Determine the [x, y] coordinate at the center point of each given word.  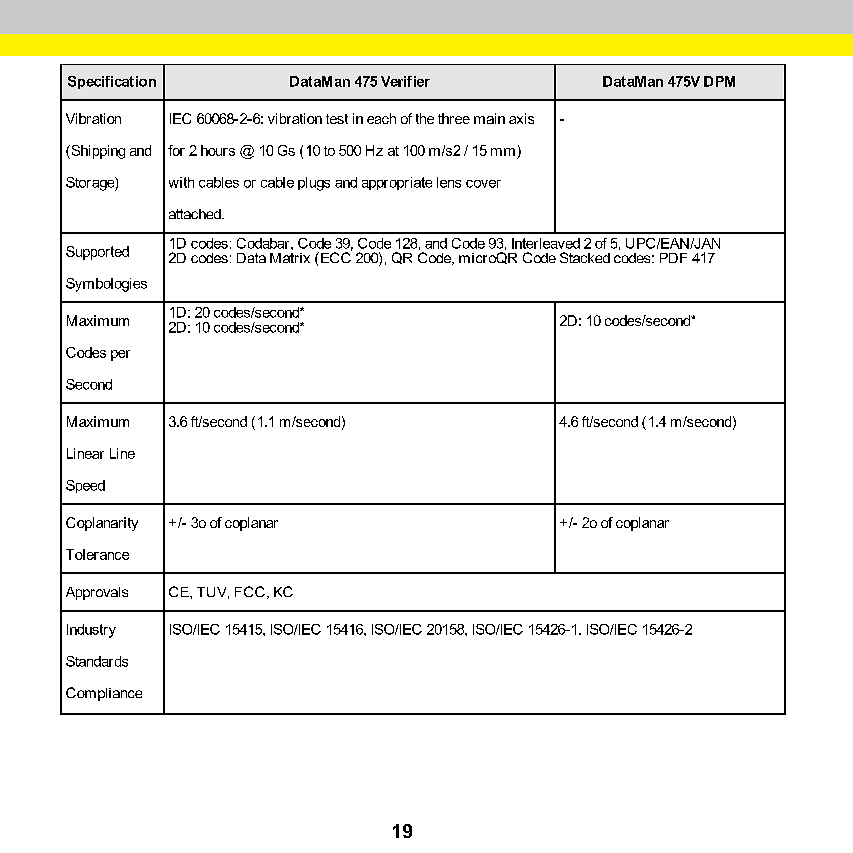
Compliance [104, 694]
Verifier [405, 81]
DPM [719, 81]
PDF [673, 258]
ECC [336, 256]
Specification [112, 82]
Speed [85, 486]
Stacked [585, 257]
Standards [97, 661]
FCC [250, 591]
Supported [97, 253]
